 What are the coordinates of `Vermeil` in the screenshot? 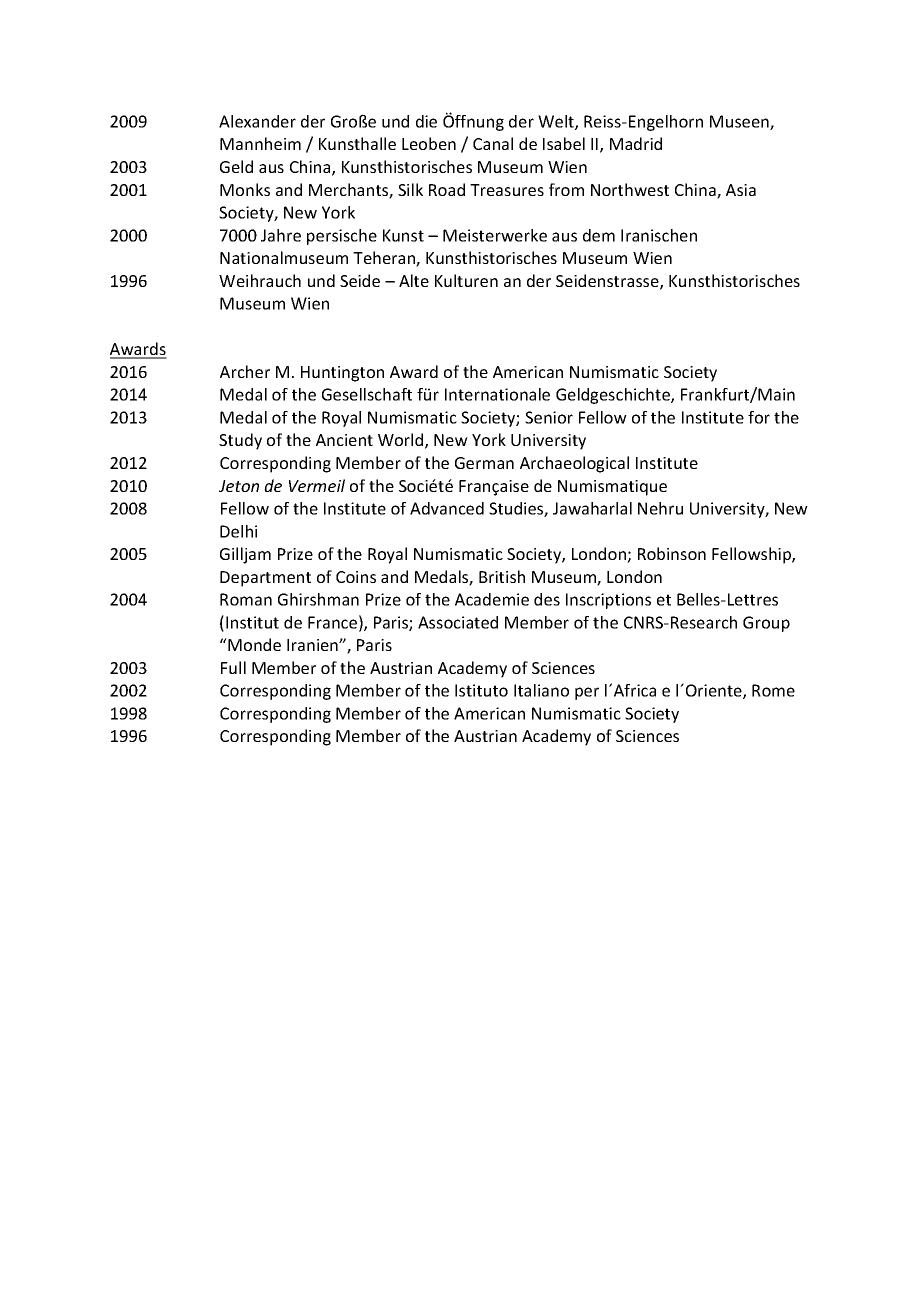 It's located at (317, 485).
